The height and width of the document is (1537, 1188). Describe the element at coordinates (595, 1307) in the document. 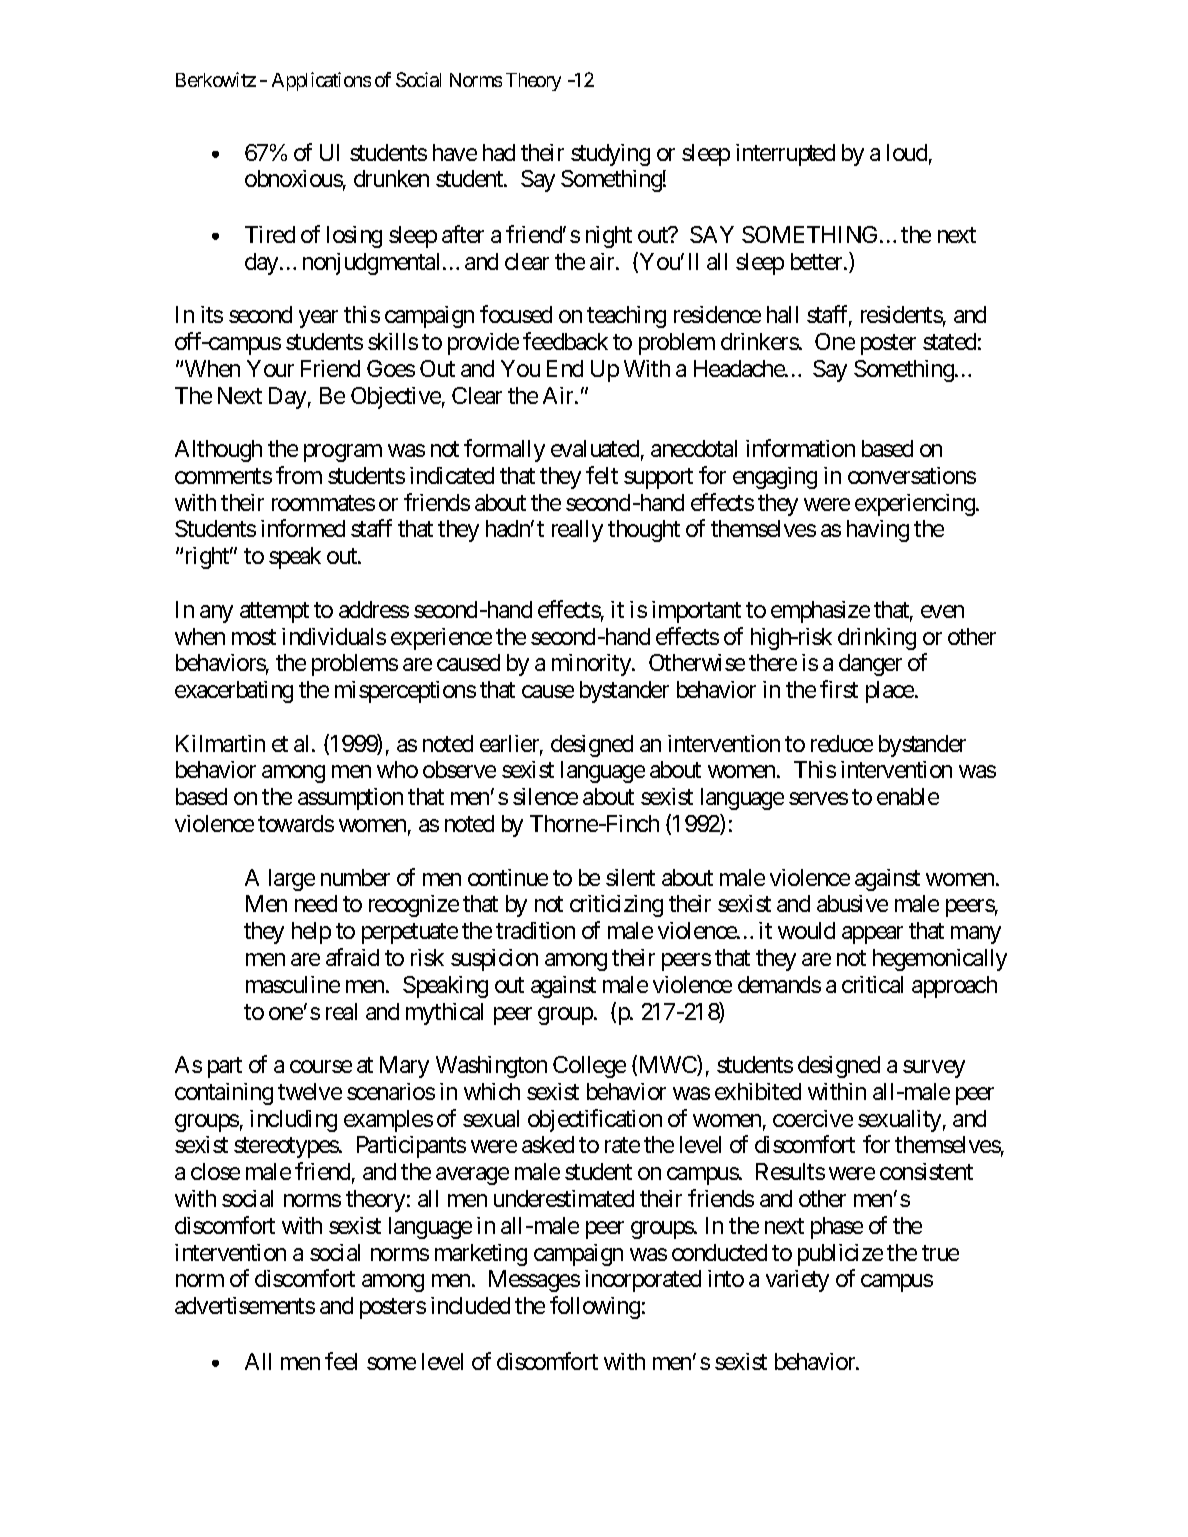

I see `following` at that location.
